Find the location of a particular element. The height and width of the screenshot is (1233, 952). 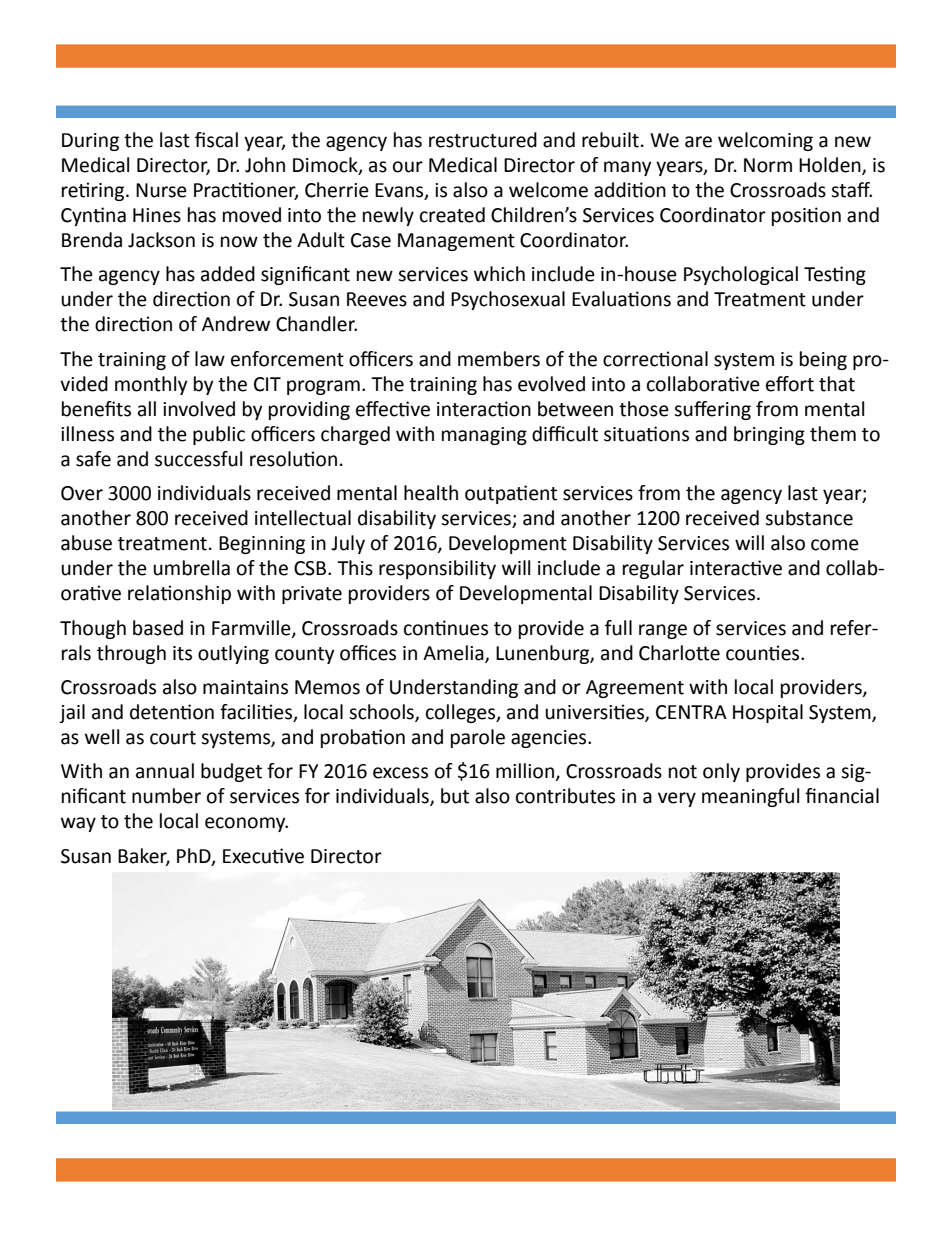

based is located at coordinates (158, 628).
